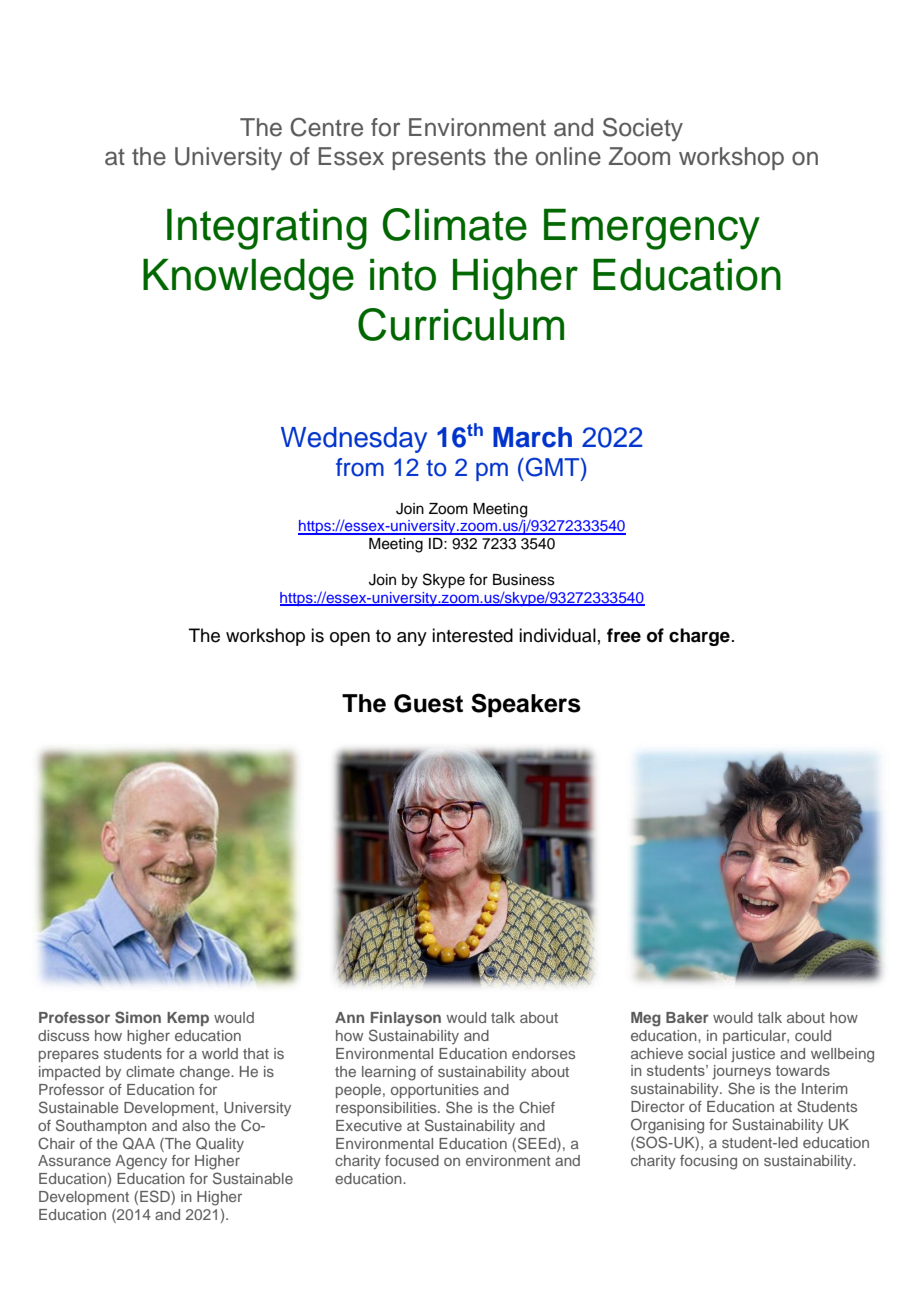 The width and height of the page is (924, 1308). What do you see at coordinates (643, 129) in the page?
I see `Society` at bounding box center [643, 129].
